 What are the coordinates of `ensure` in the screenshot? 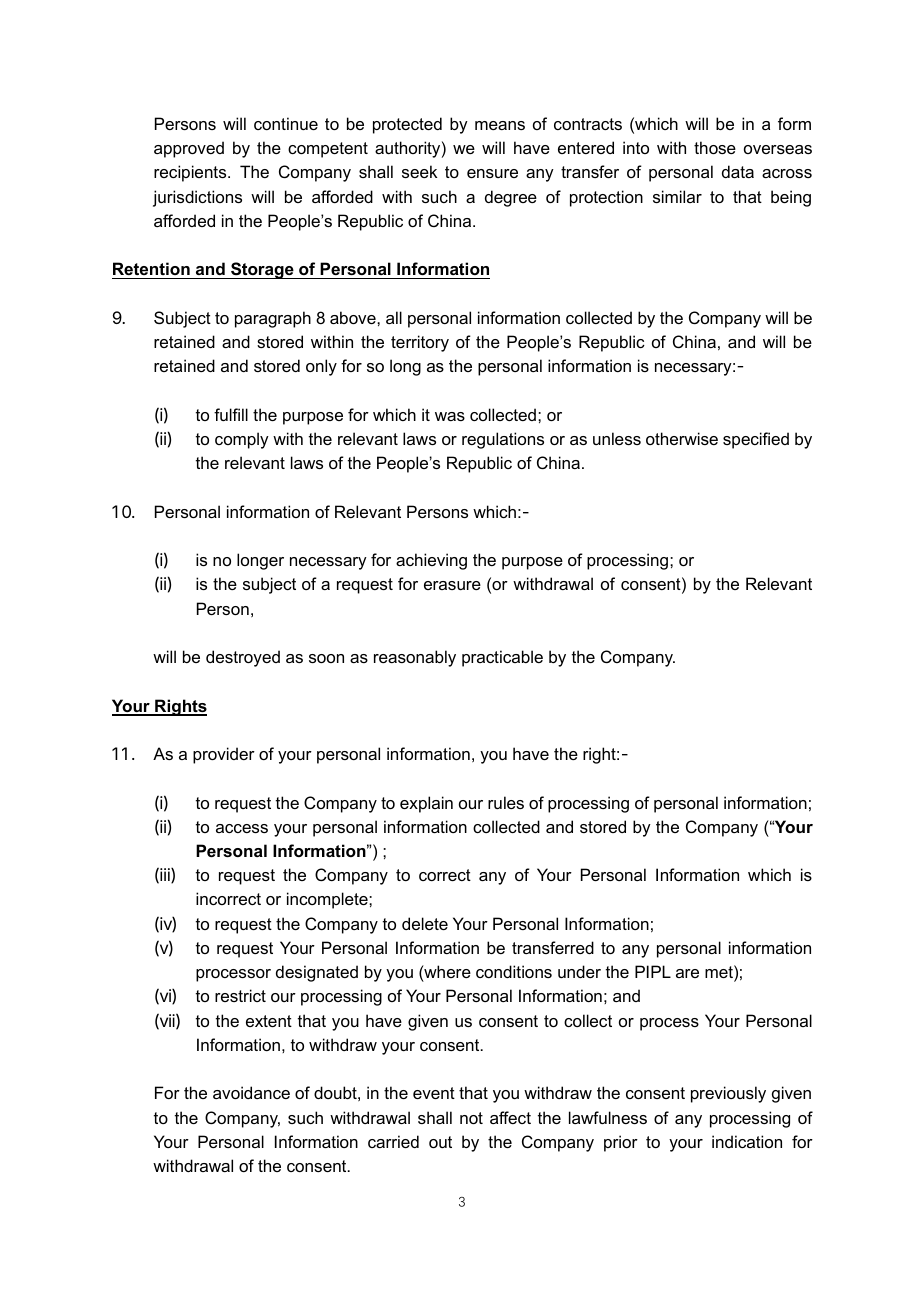 It's located at (492, 173).
